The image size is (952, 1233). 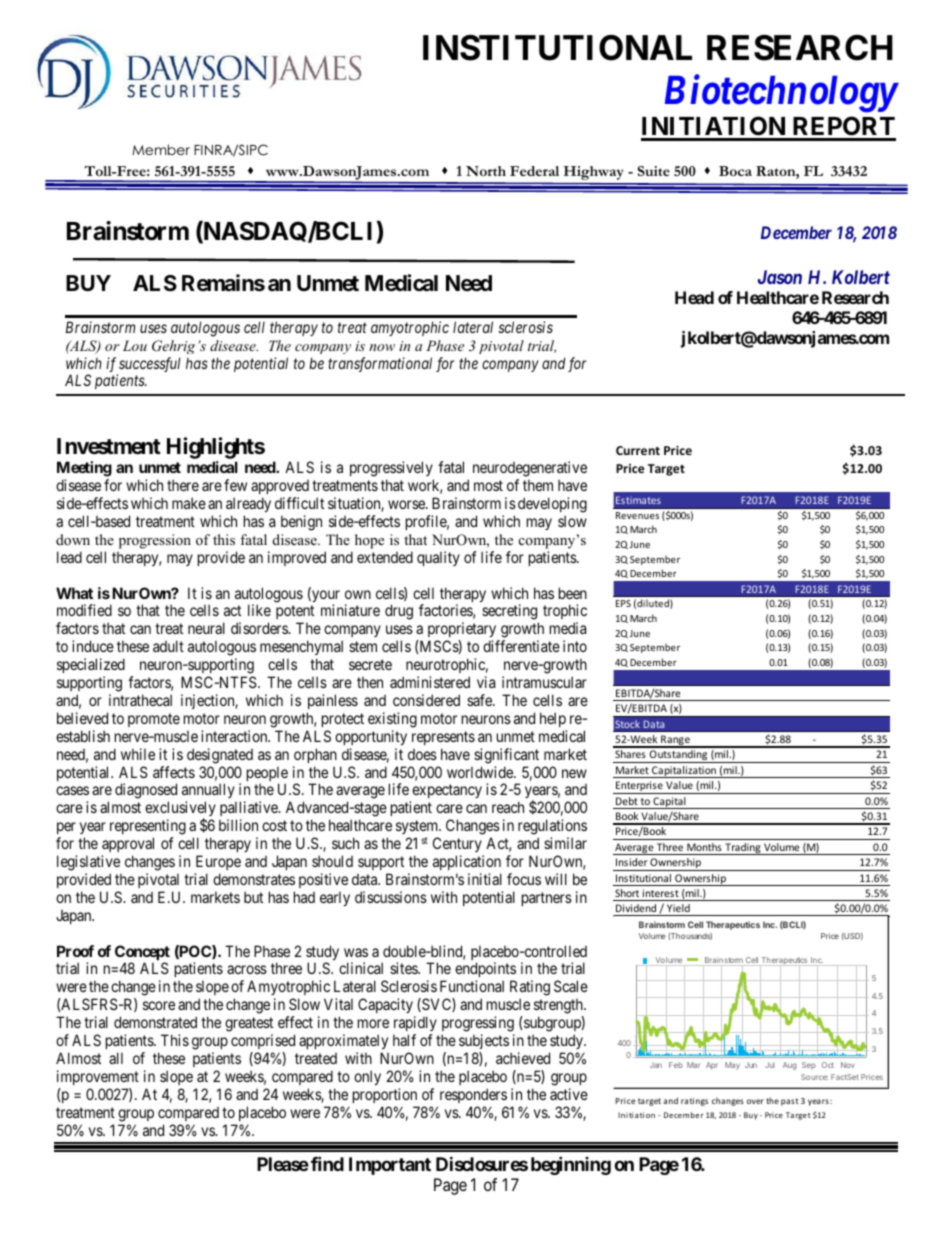 I want to click on Boca, so click(x=735, y=171).
